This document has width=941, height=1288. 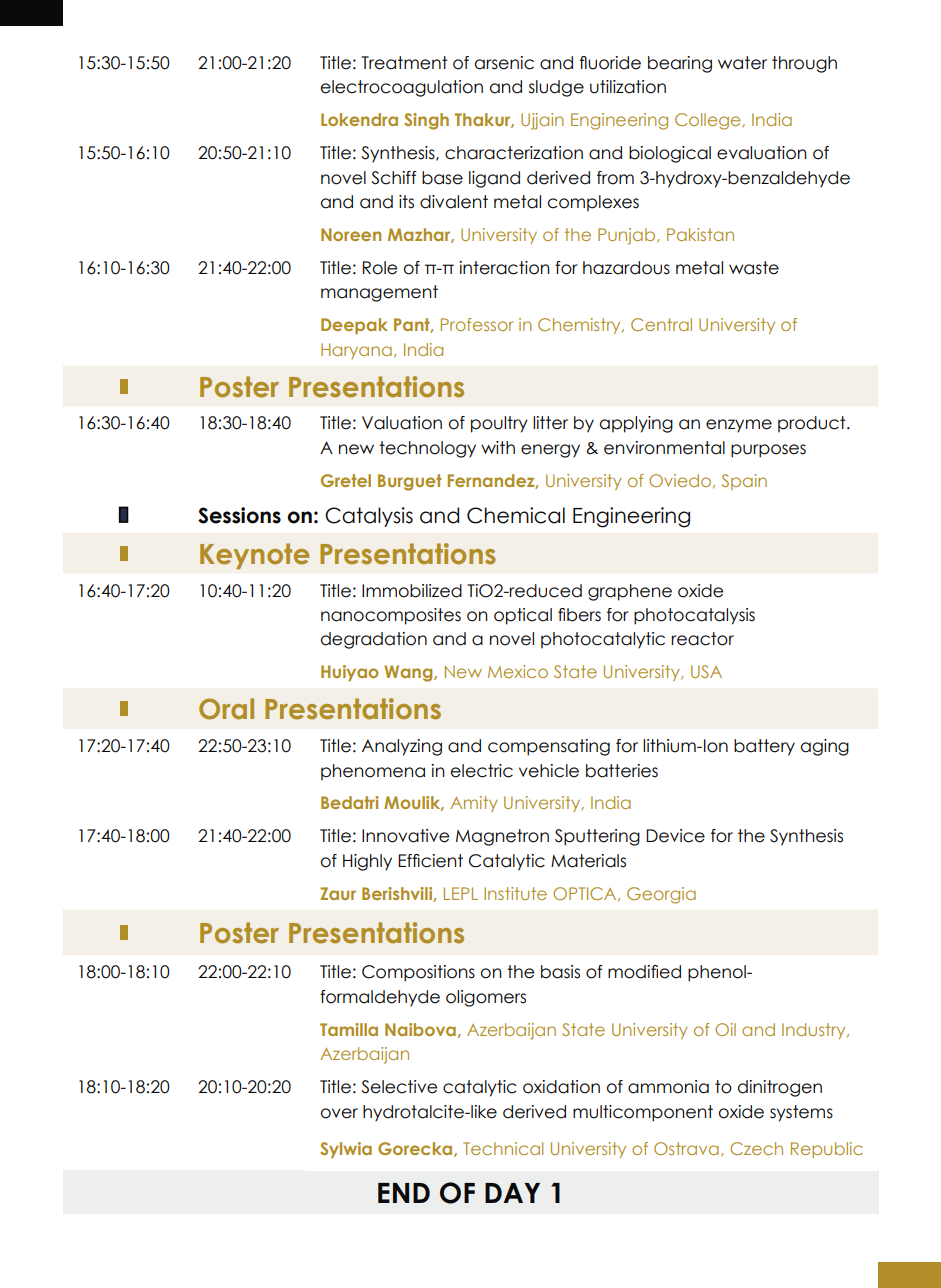 I want to click on sludge, so click(x=556, y=88).
